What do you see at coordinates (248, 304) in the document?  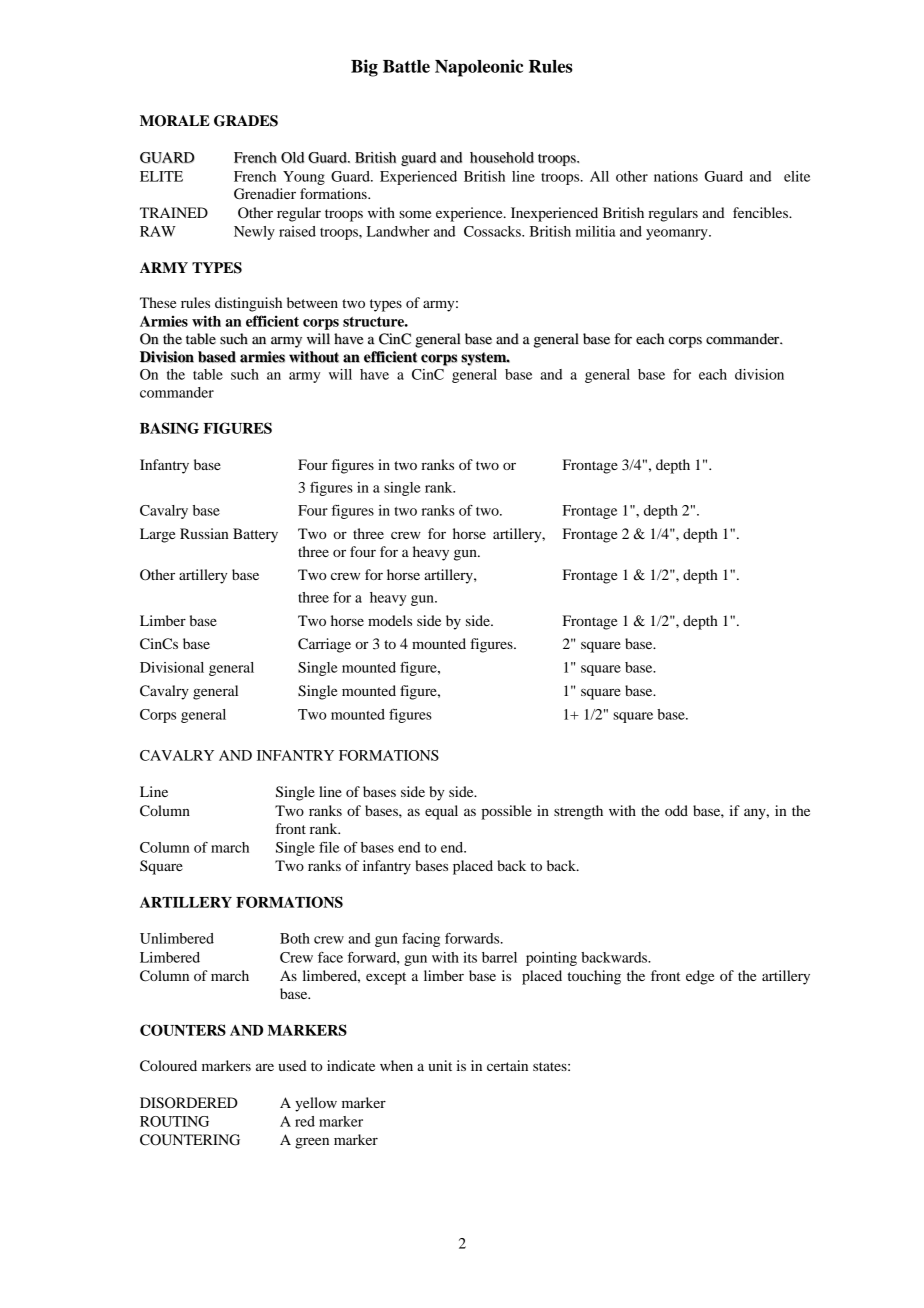 I see `distinguish` at bounding box center [248, 304].
